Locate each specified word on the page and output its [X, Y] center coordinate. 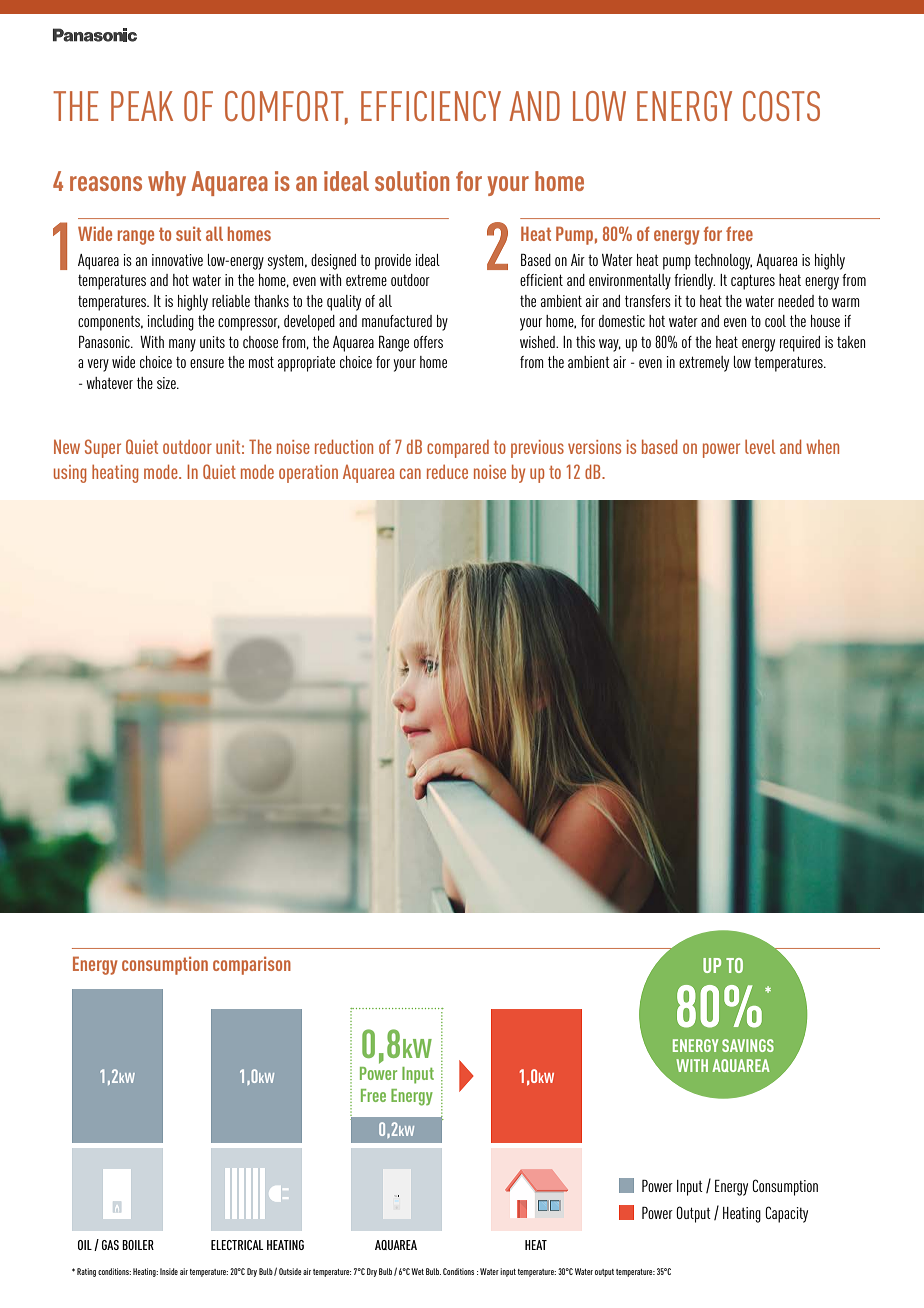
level [760, 447]
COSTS [781, 106]
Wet [417, 1271]
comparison [252, 965]
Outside [290, 1271]
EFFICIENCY [431, 106]
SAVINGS [748, 1045]
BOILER [138, 1245]
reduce [447, 472]
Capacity [786, 1214]
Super [103, 448]
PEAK [142, 106]
